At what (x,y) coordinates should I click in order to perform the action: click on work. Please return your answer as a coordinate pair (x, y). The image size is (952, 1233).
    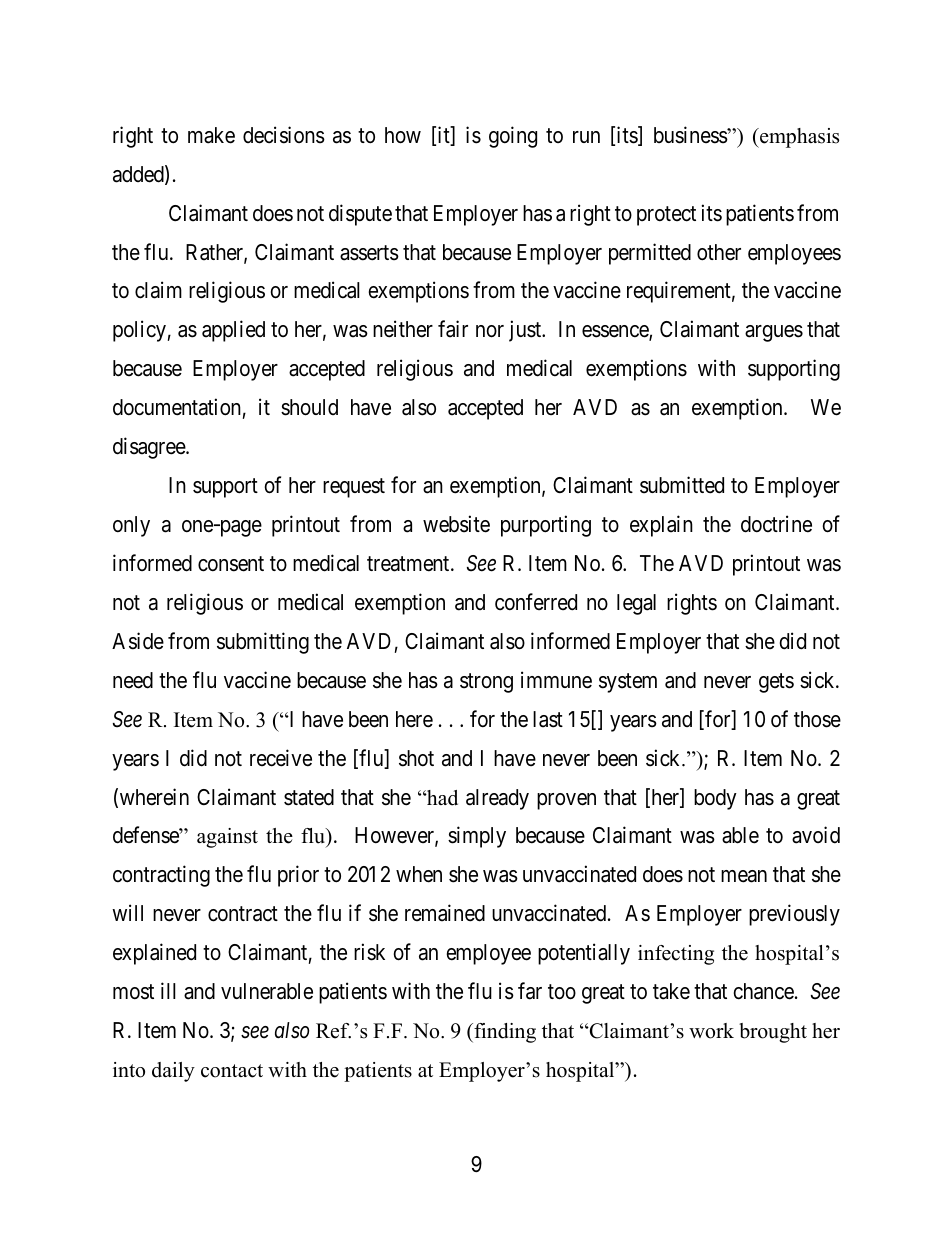
    Looking at the image, I should click on (711, 1031).
